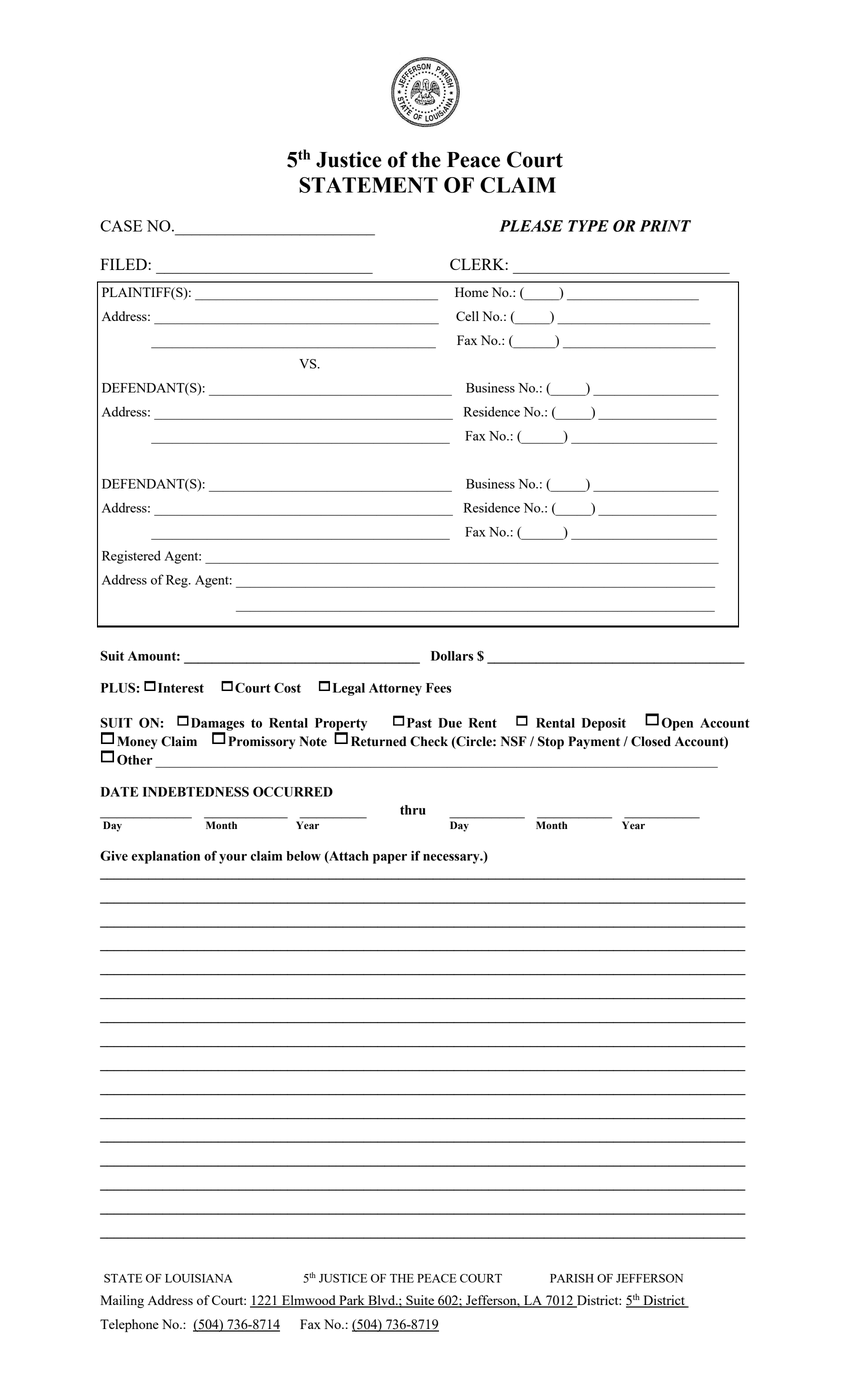  I want to click on Registered, so click(131, 557).
